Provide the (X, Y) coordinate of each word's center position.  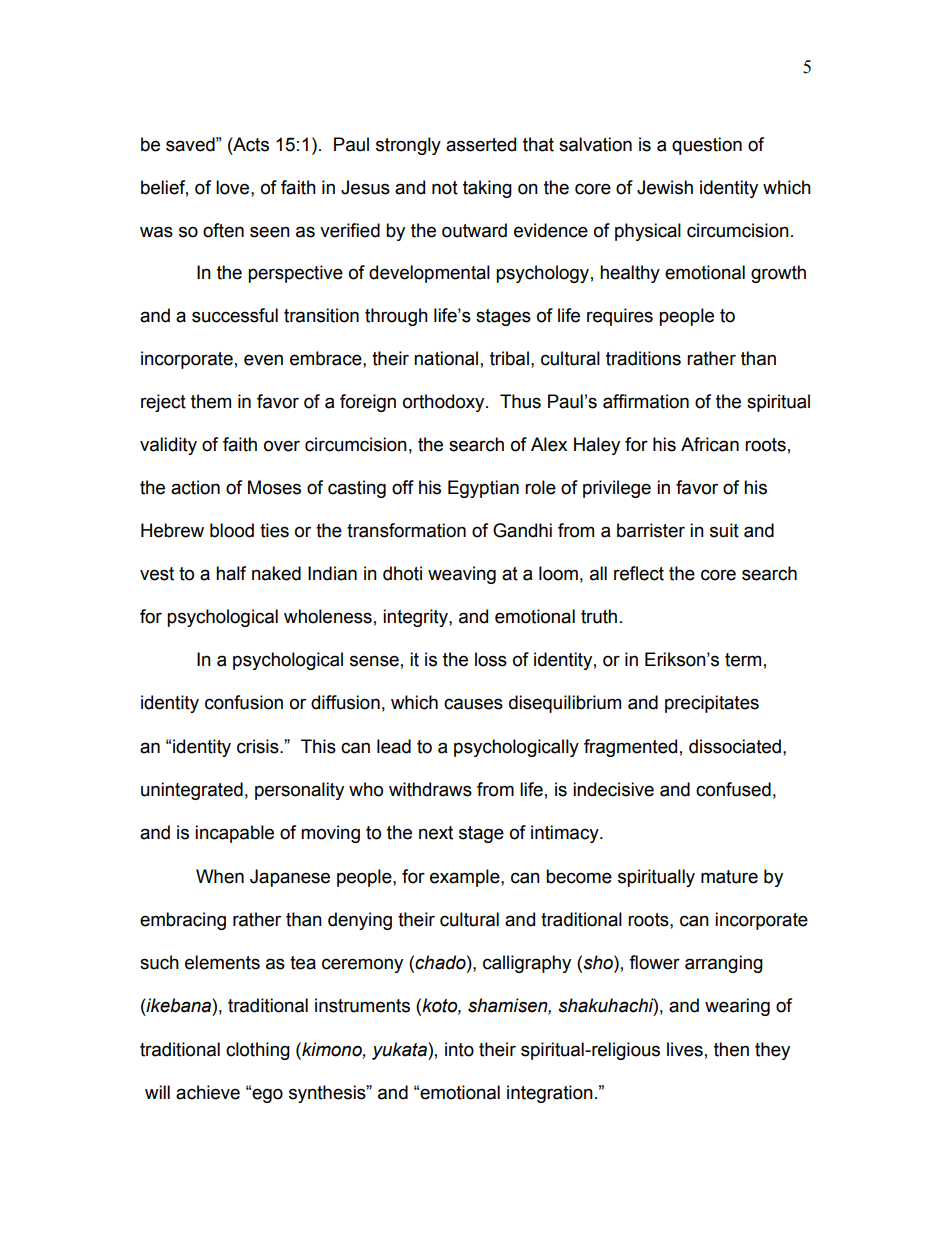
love (234, 187)
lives (685, 1049)
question (707, 146)
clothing (258, 1051)
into (459, 1049)
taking (487, 189)
